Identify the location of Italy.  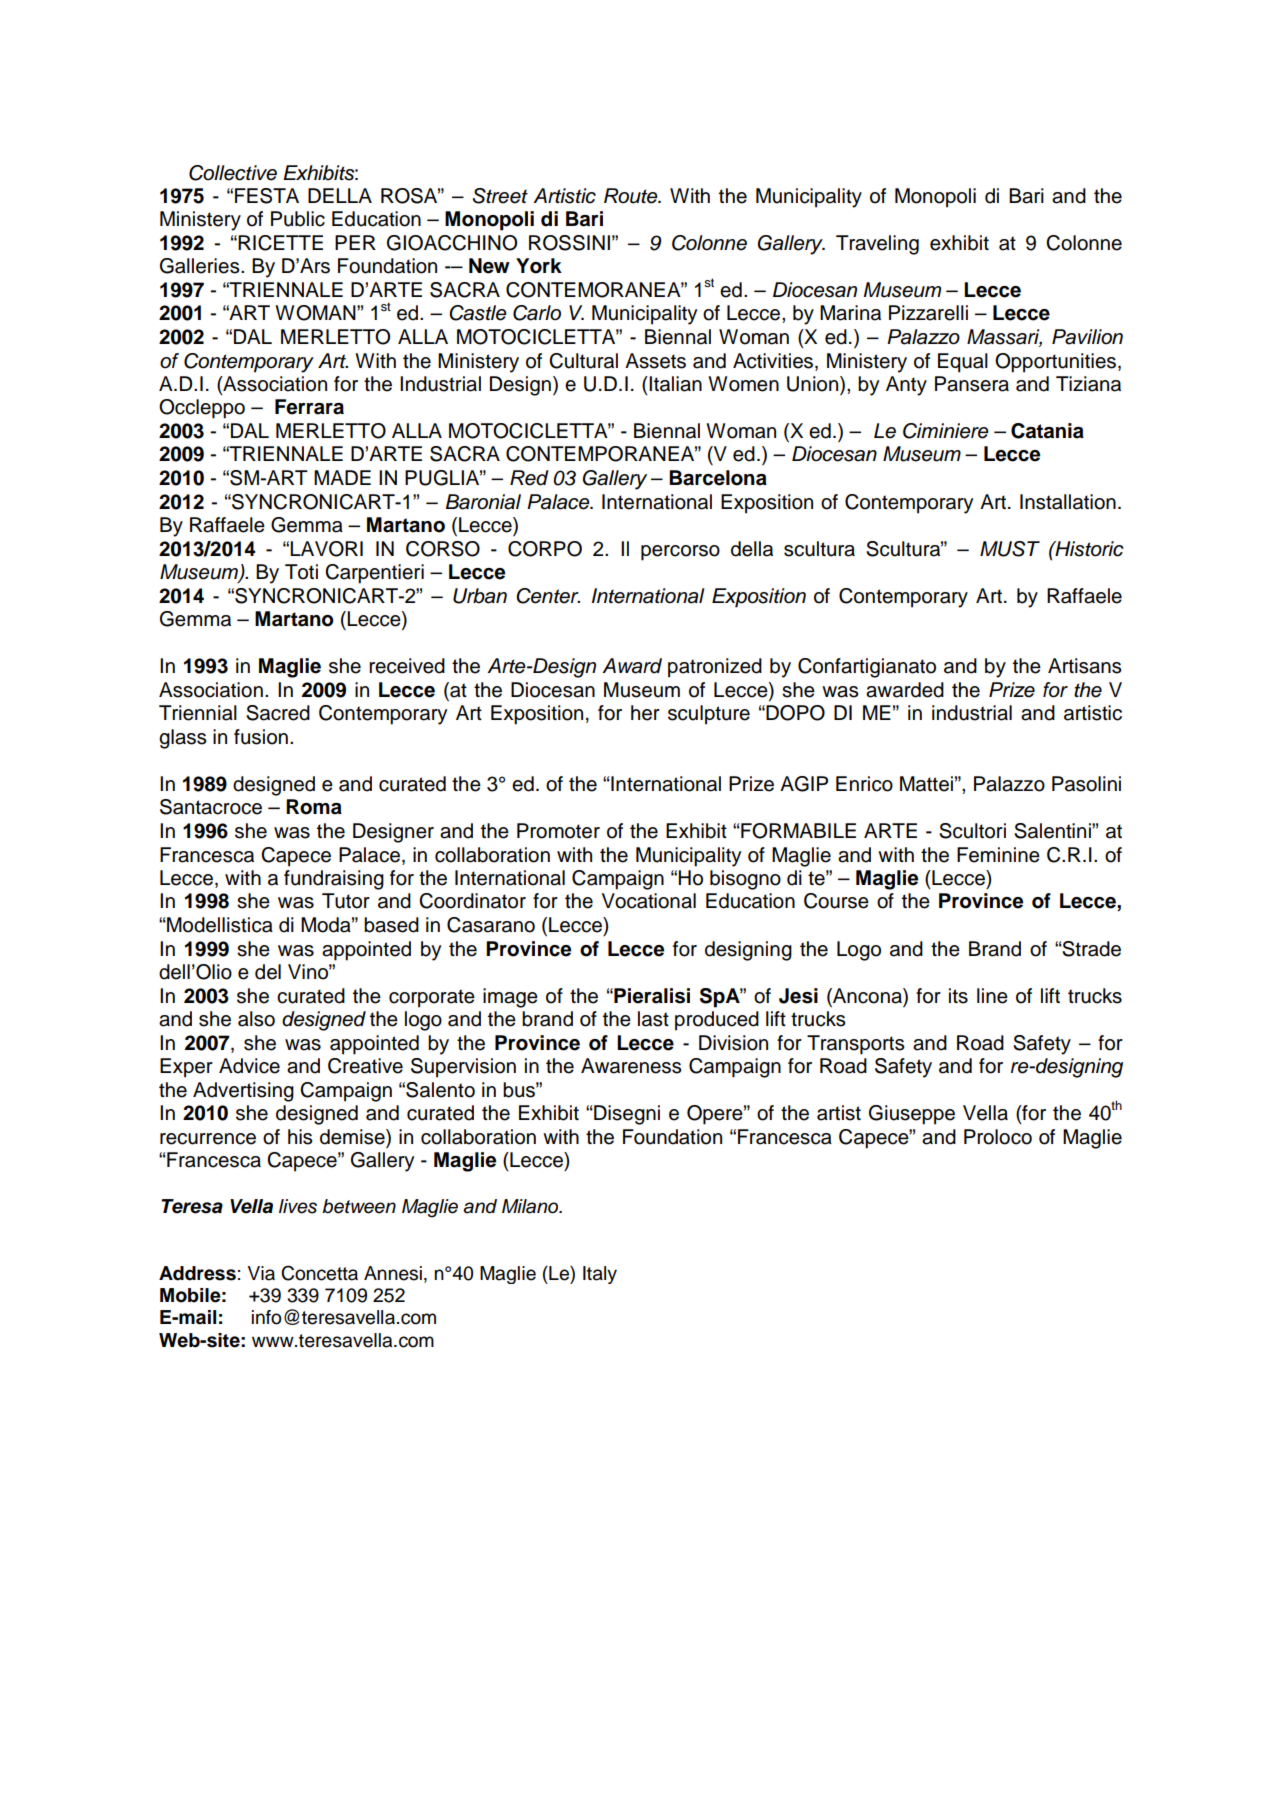
(600, 1275).
